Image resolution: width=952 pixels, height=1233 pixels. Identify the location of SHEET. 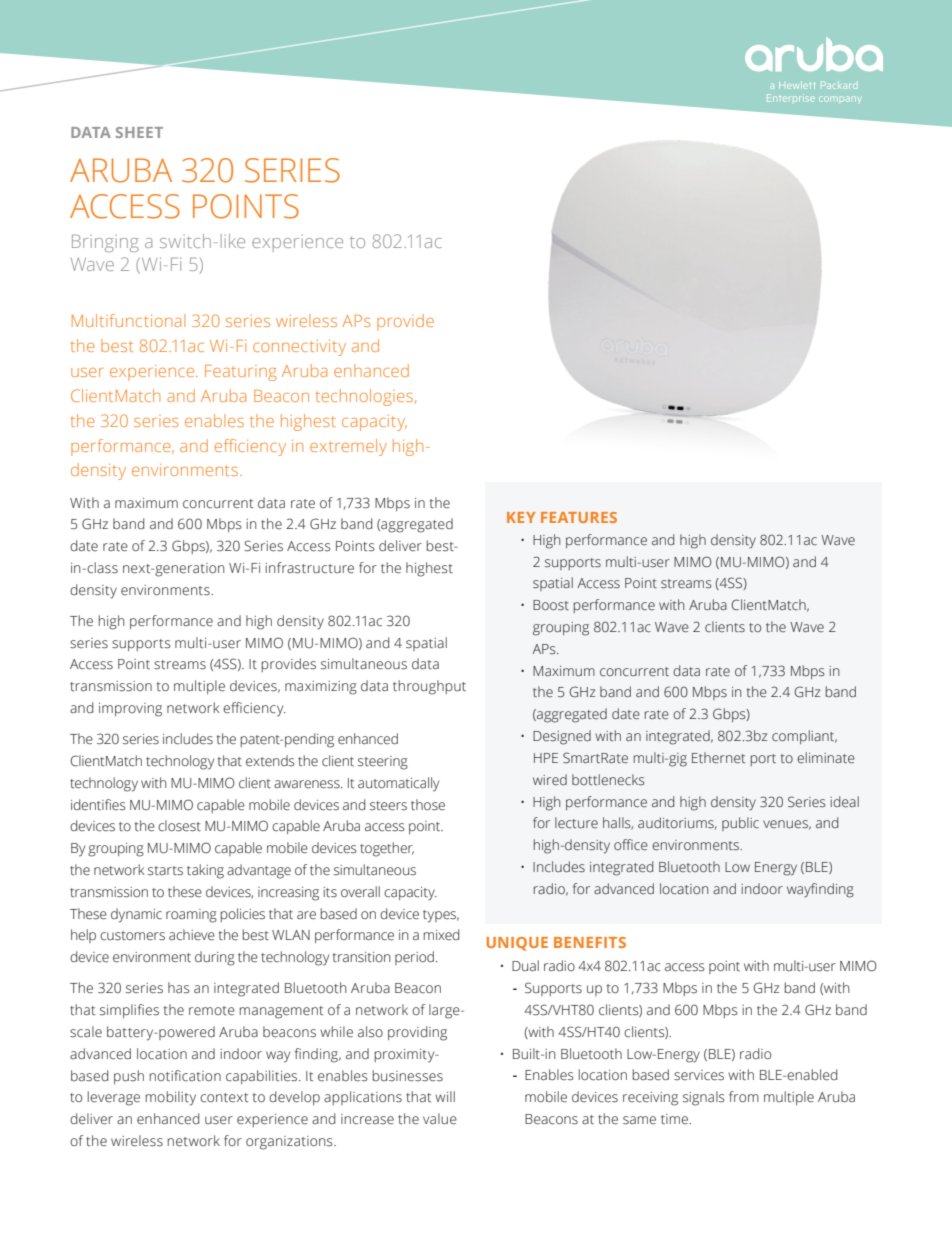
(139, 132).
